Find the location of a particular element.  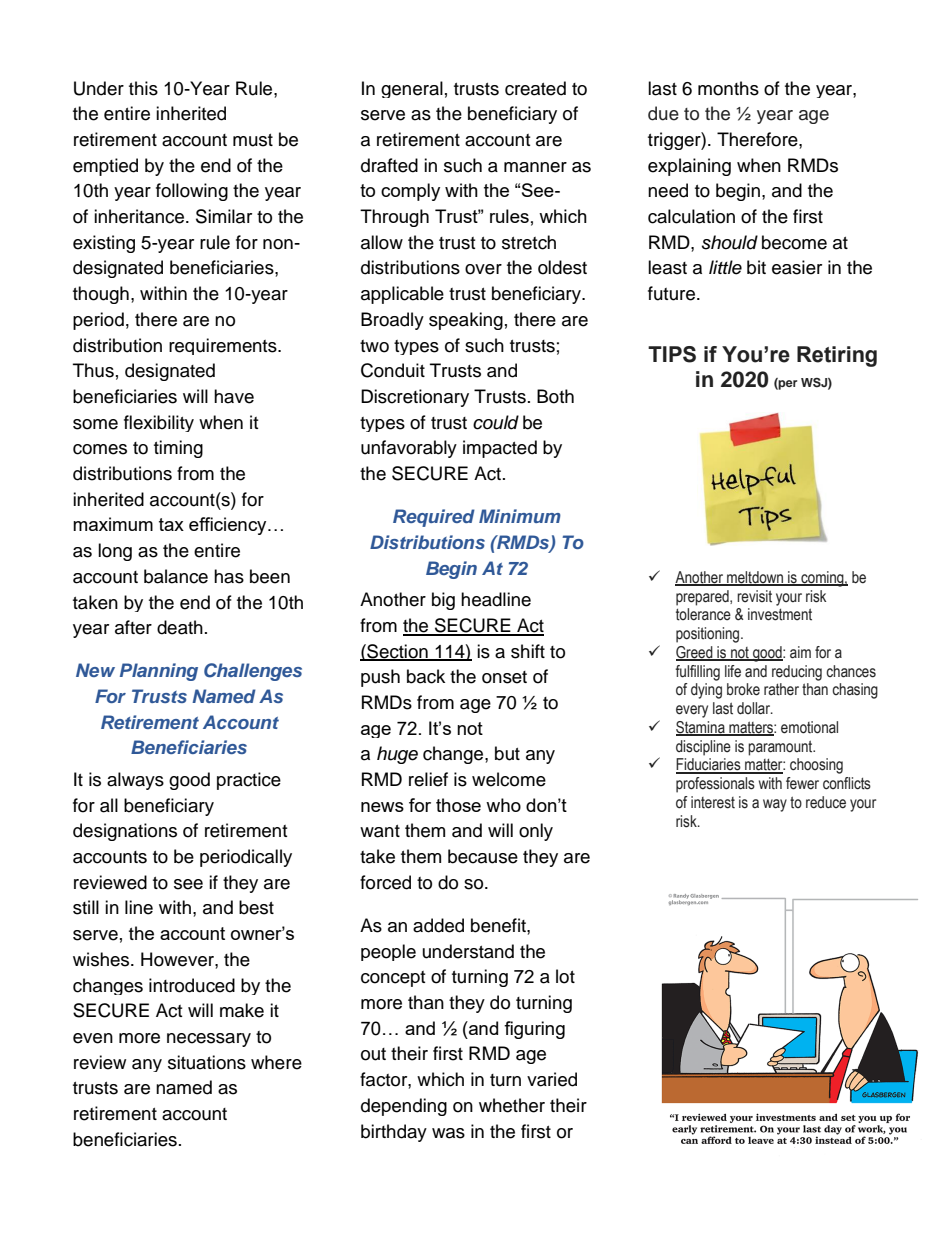

dollar is located at coordinates (755, 708).
